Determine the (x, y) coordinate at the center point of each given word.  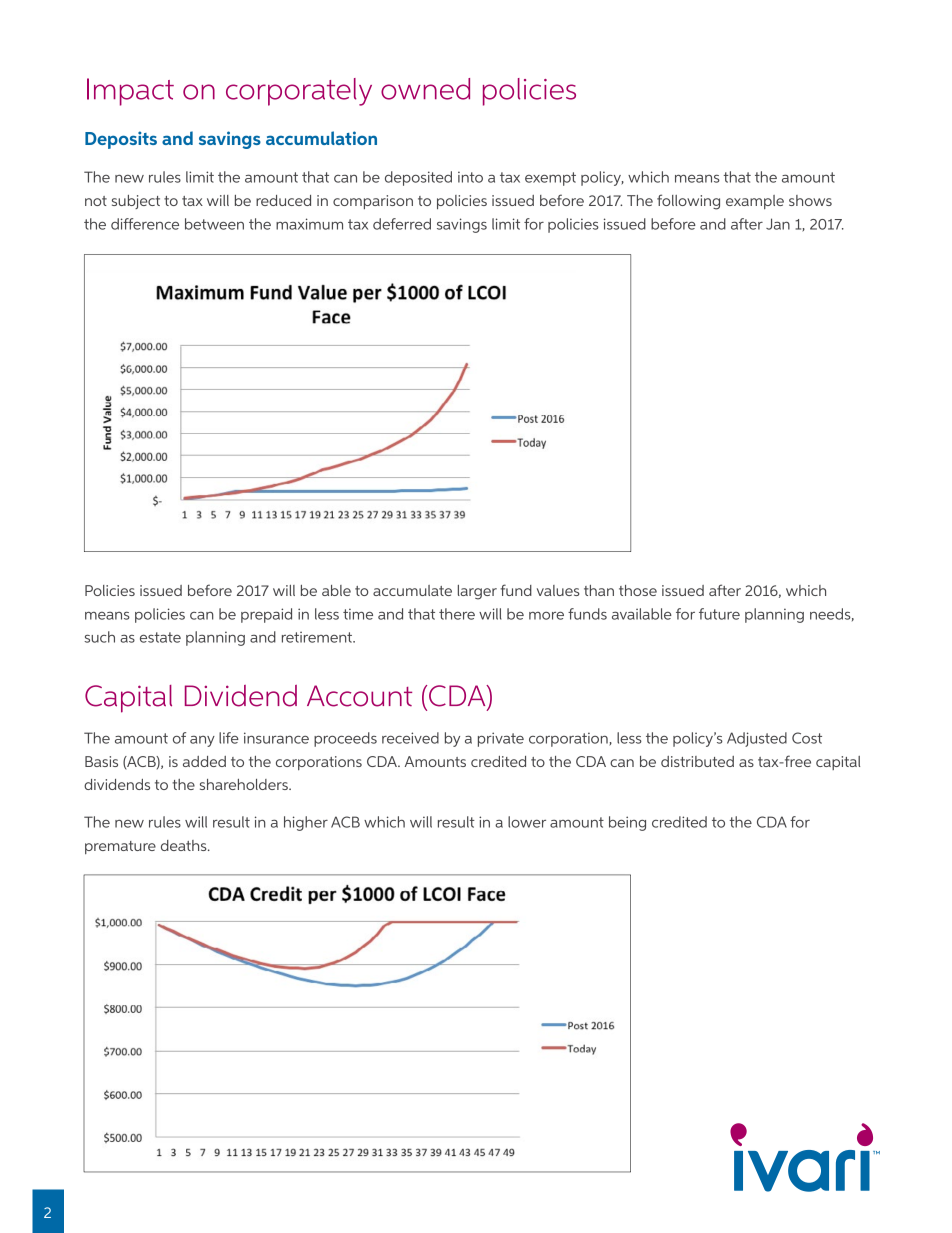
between (214, 224)
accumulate (412, 590)
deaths (185, 845)
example (755, 202)
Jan (778, 224)
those (638, 590)
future (719, 614)
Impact (130, 92)
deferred (402, 224)
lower (527, 822)
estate (160, 637)
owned (425, 89)
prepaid (266, 615)
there (457, 614)
